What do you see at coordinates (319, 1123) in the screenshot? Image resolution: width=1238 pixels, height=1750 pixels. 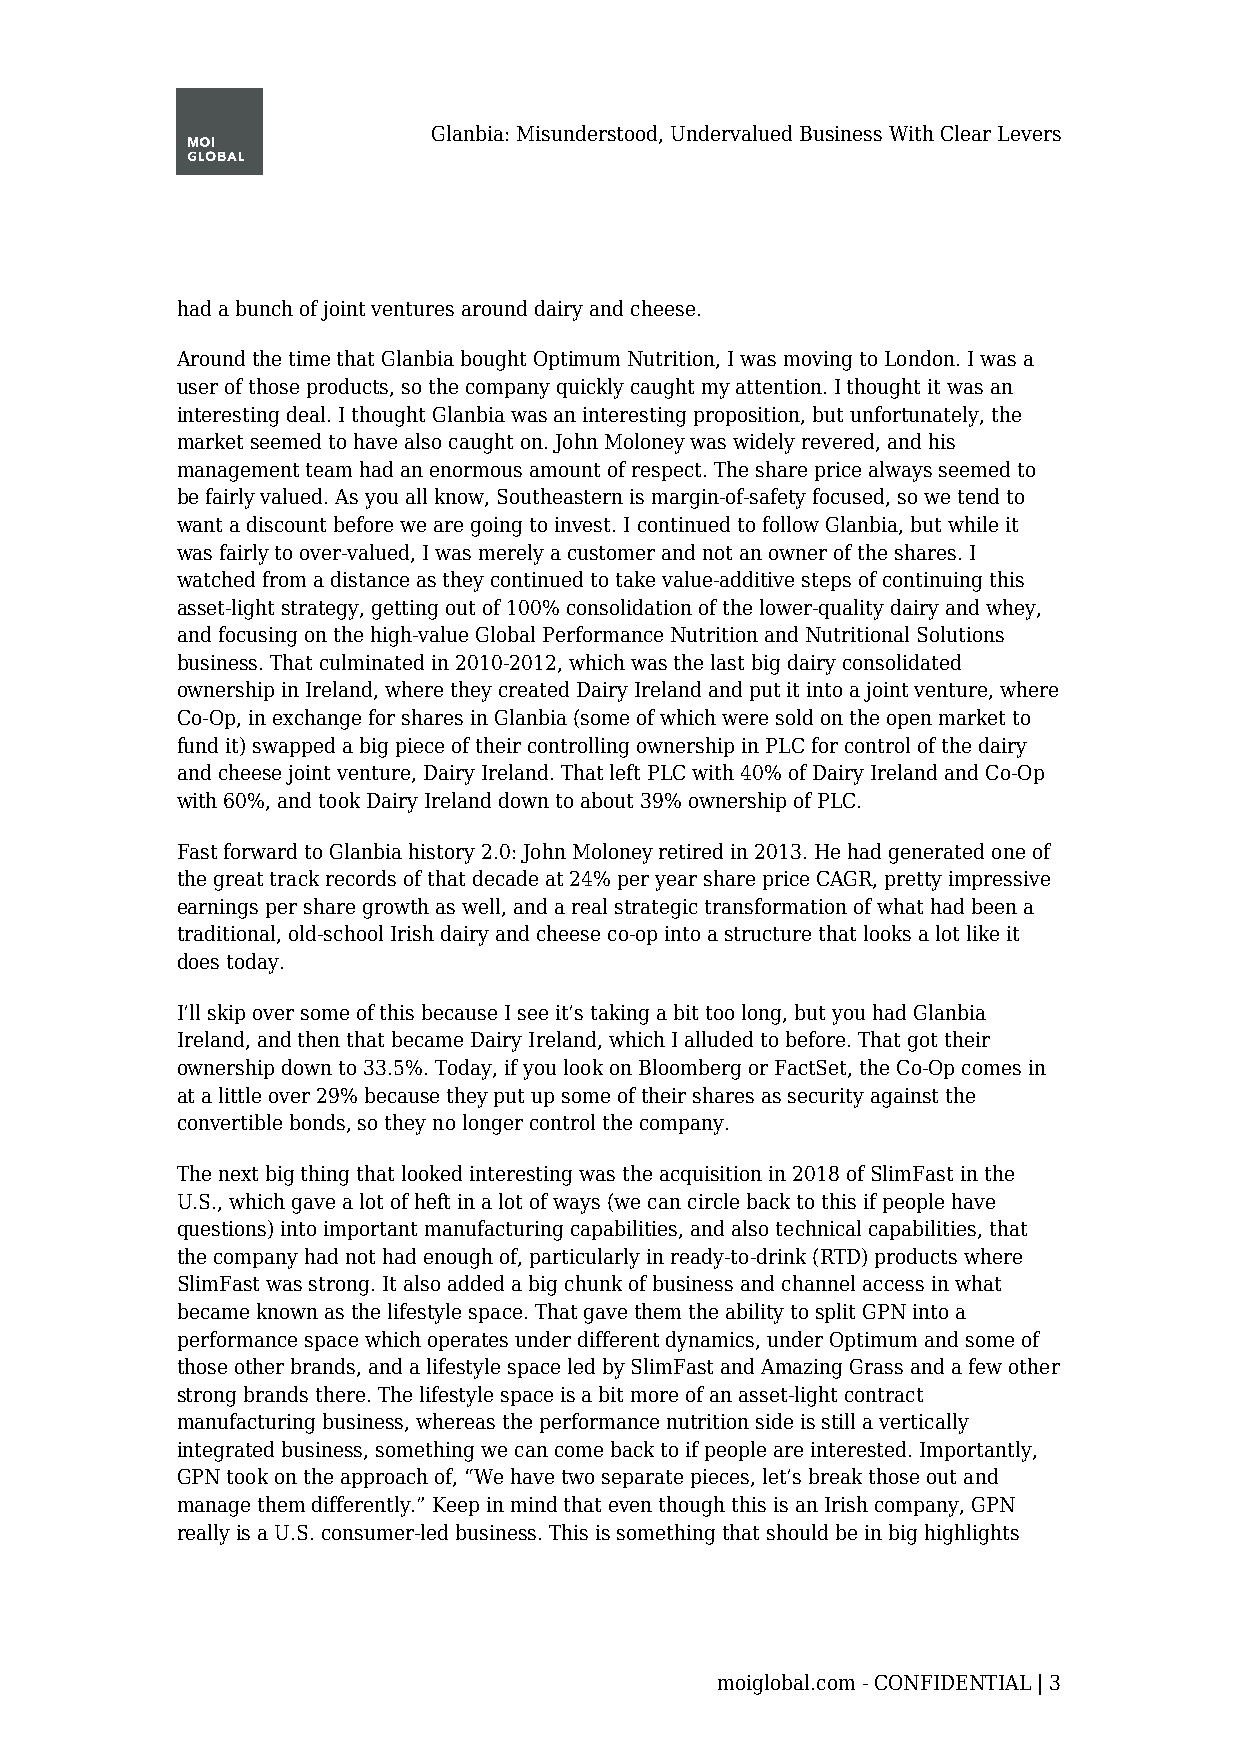 I see `bonds` at bounding box center [319, 1123].
